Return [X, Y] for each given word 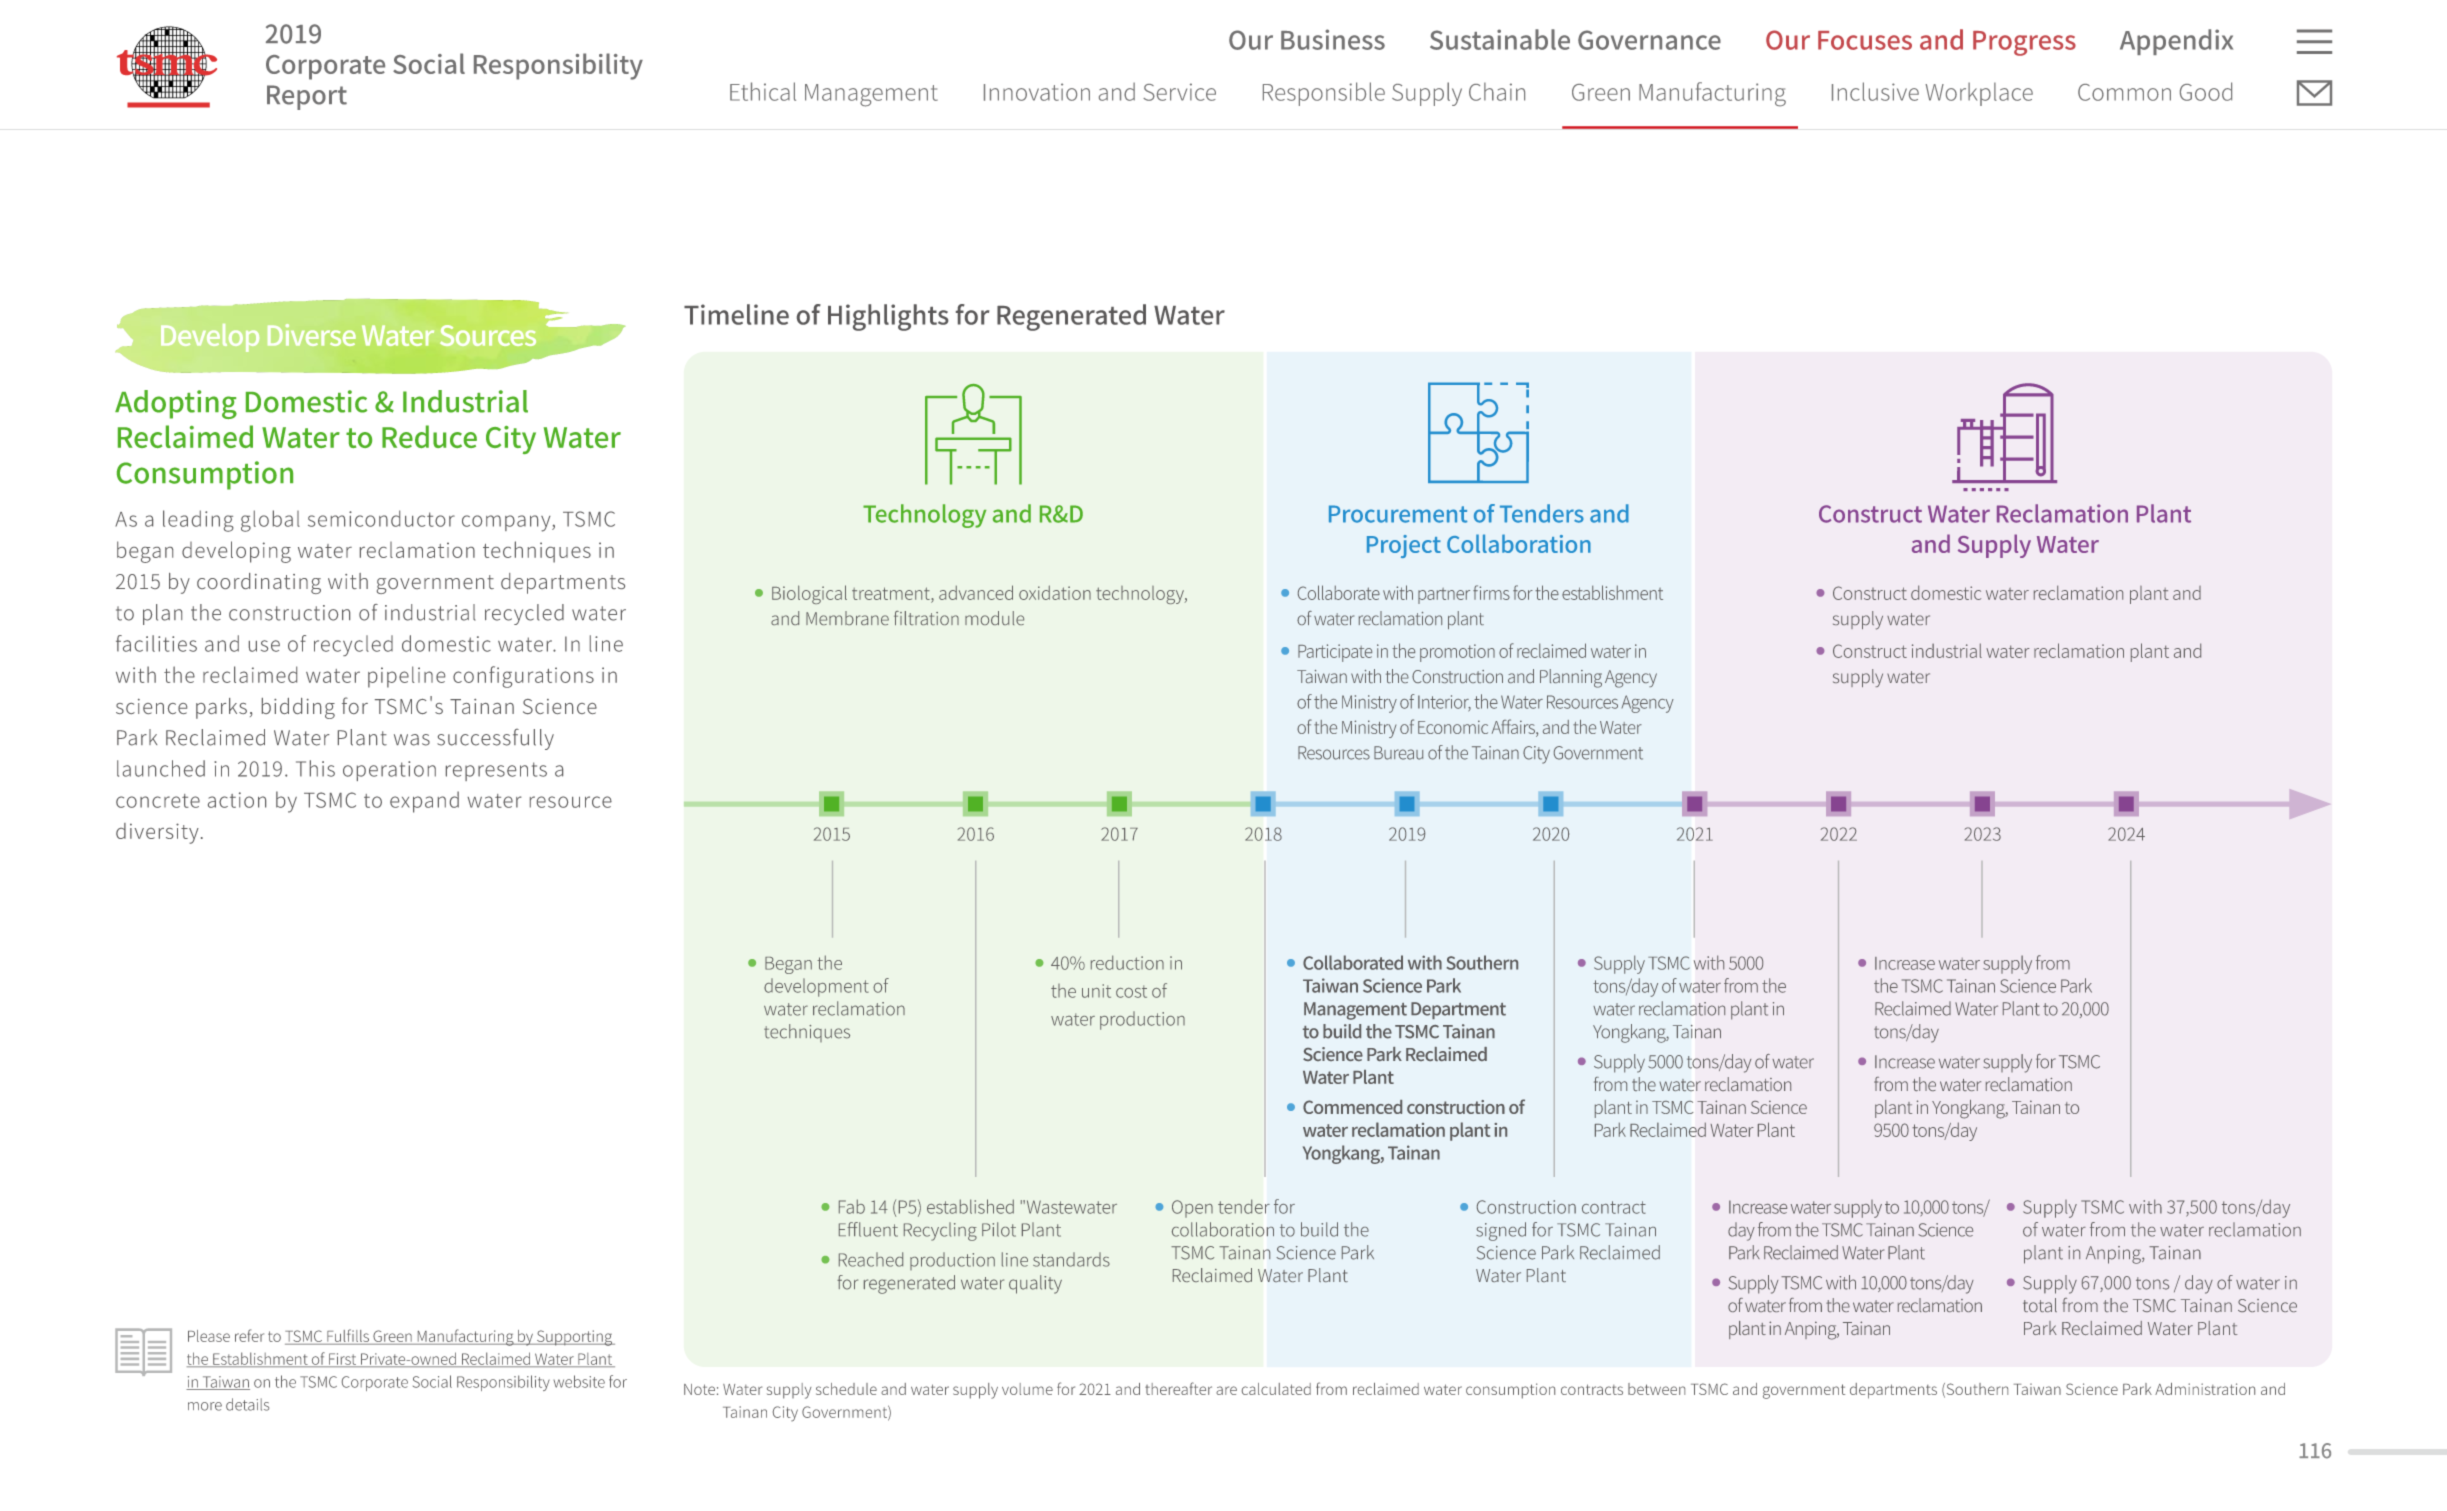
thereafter [1178, 1388]
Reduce [429, 436]
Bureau [1398, 753]
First [343, 1360]
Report [307, 97]
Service [1179, 92]
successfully [495, 739]
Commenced [1352, 1107]
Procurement [1398, 514]
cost [1131, 991]
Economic [1453, 727]
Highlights [888, 317]
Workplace [1979, 94]
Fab [852, 1206]
